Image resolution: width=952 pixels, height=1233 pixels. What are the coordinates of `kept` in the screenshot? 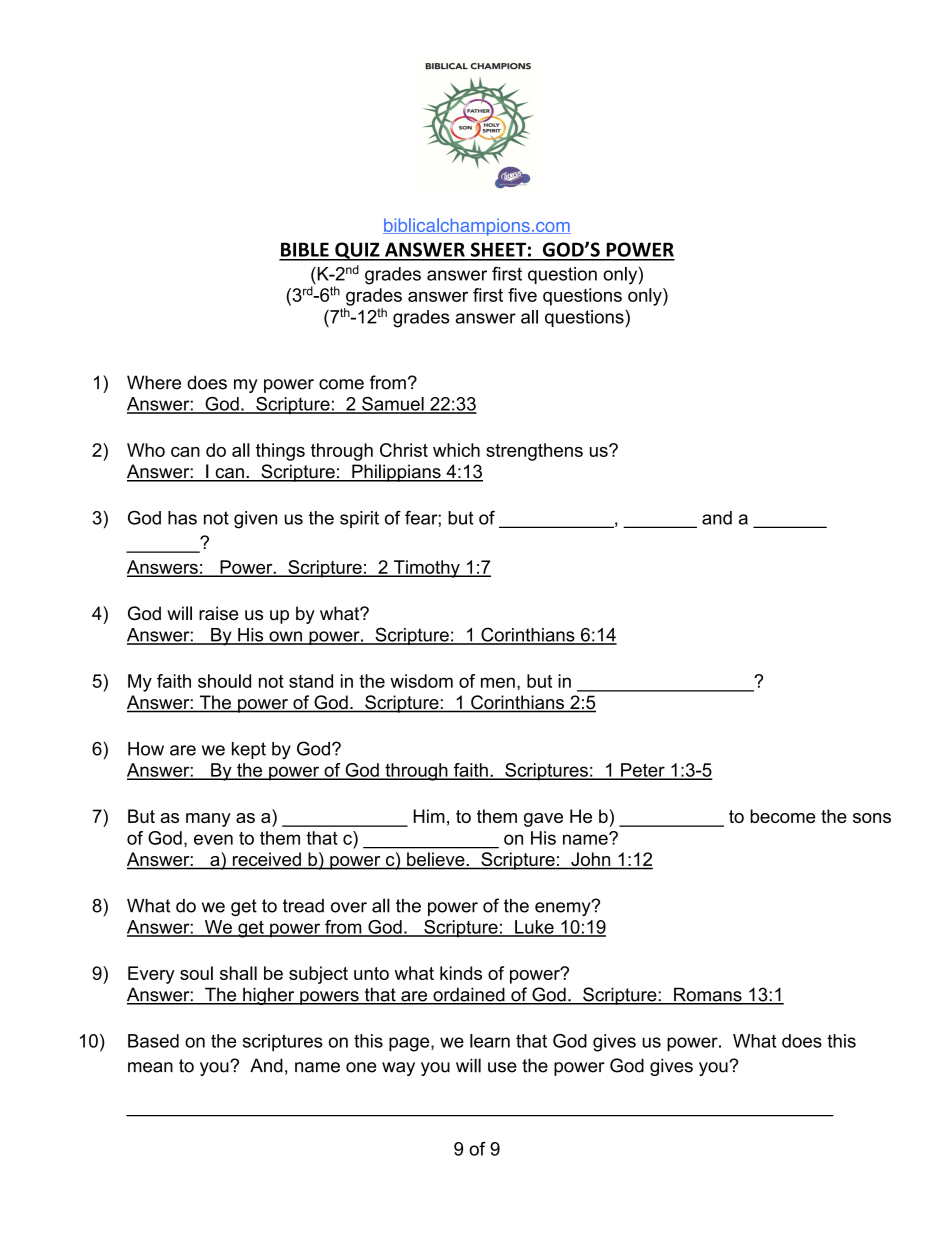 It's located at (249, 750).
